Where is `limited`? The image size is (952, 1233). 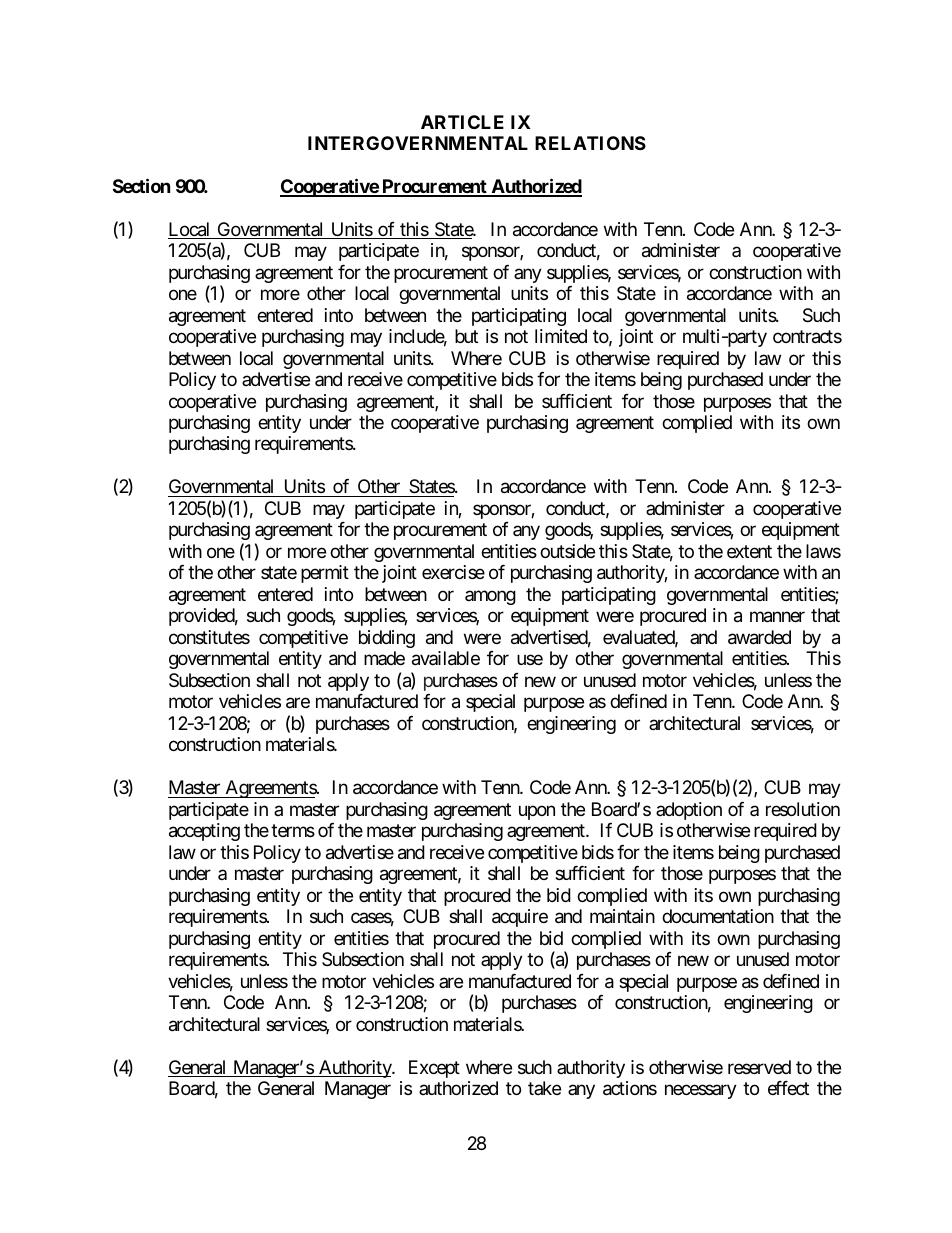
limited is located at coordinates (561, 336).
